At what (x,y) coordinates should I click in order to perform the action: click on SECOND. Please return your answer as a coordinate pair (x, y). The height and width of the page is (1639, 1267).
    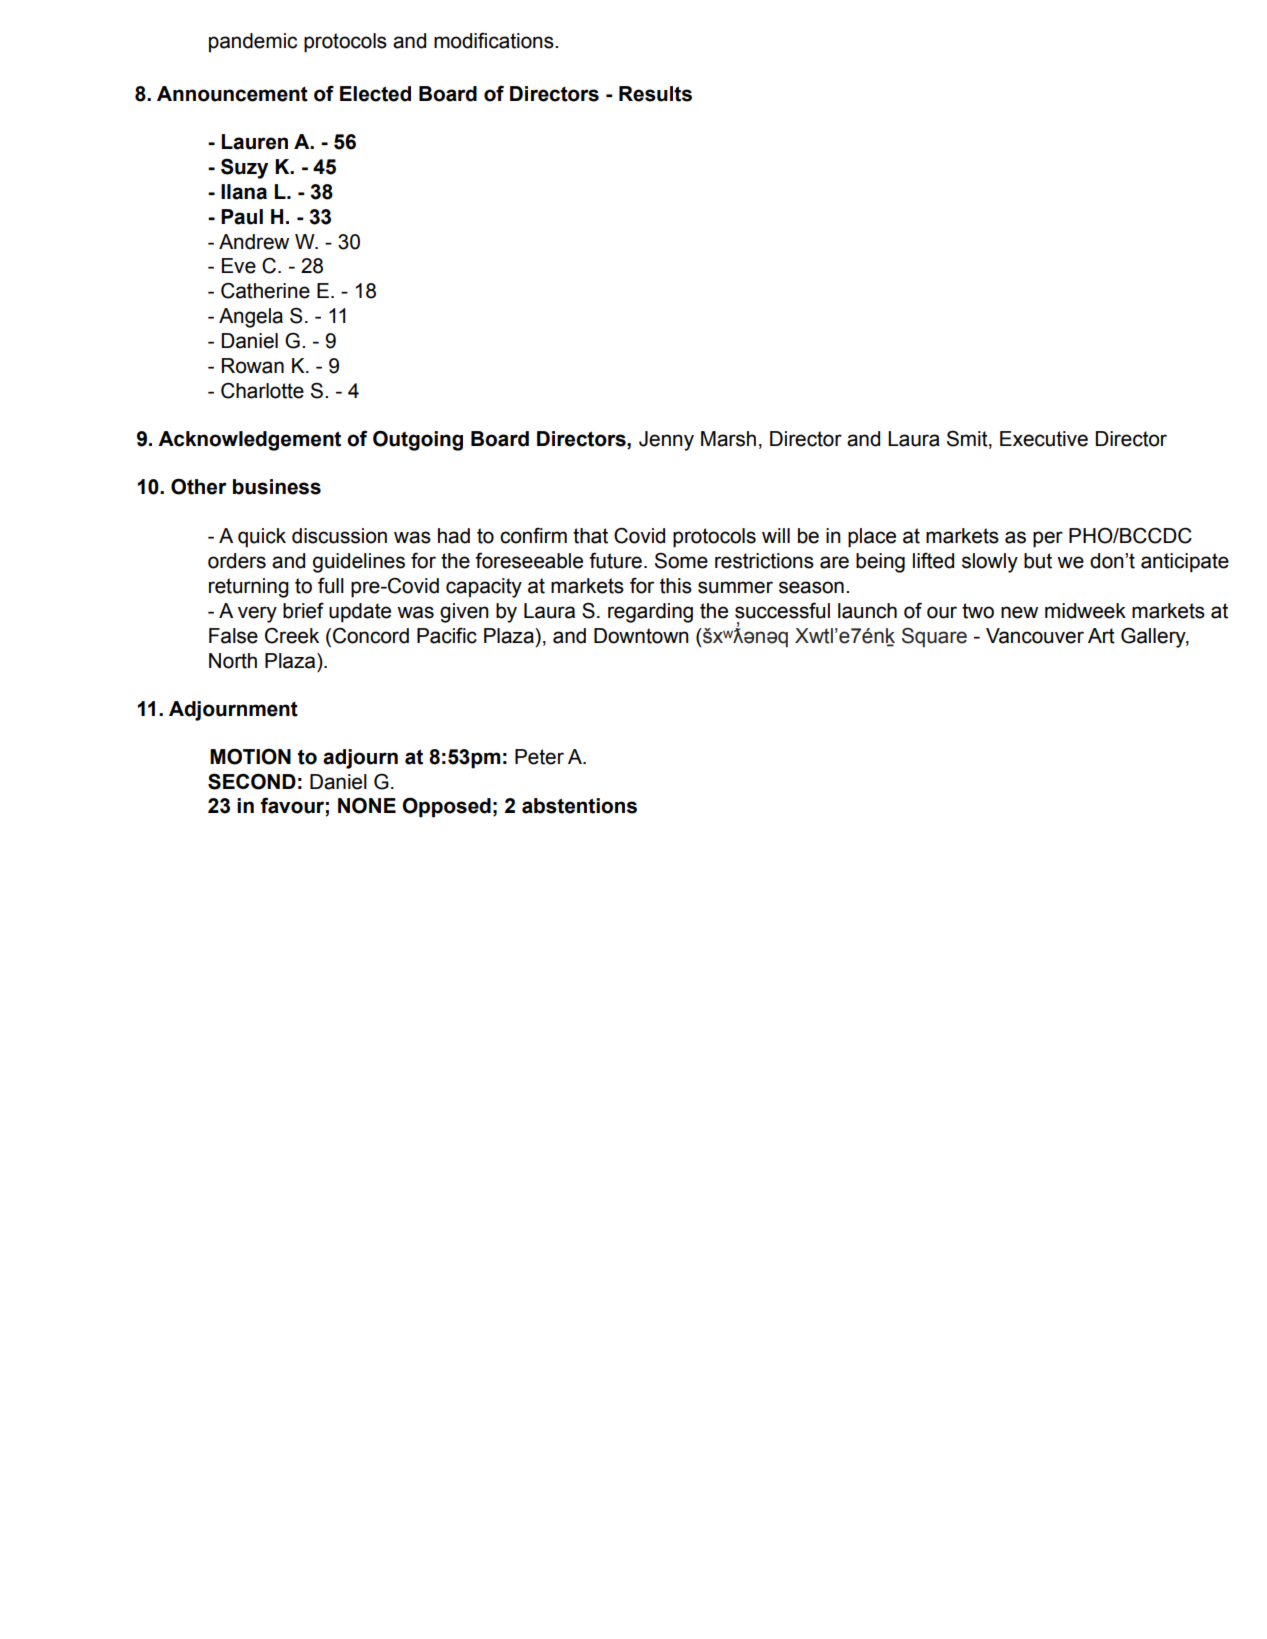
    Looking at the image, I should click on (252, 781).
